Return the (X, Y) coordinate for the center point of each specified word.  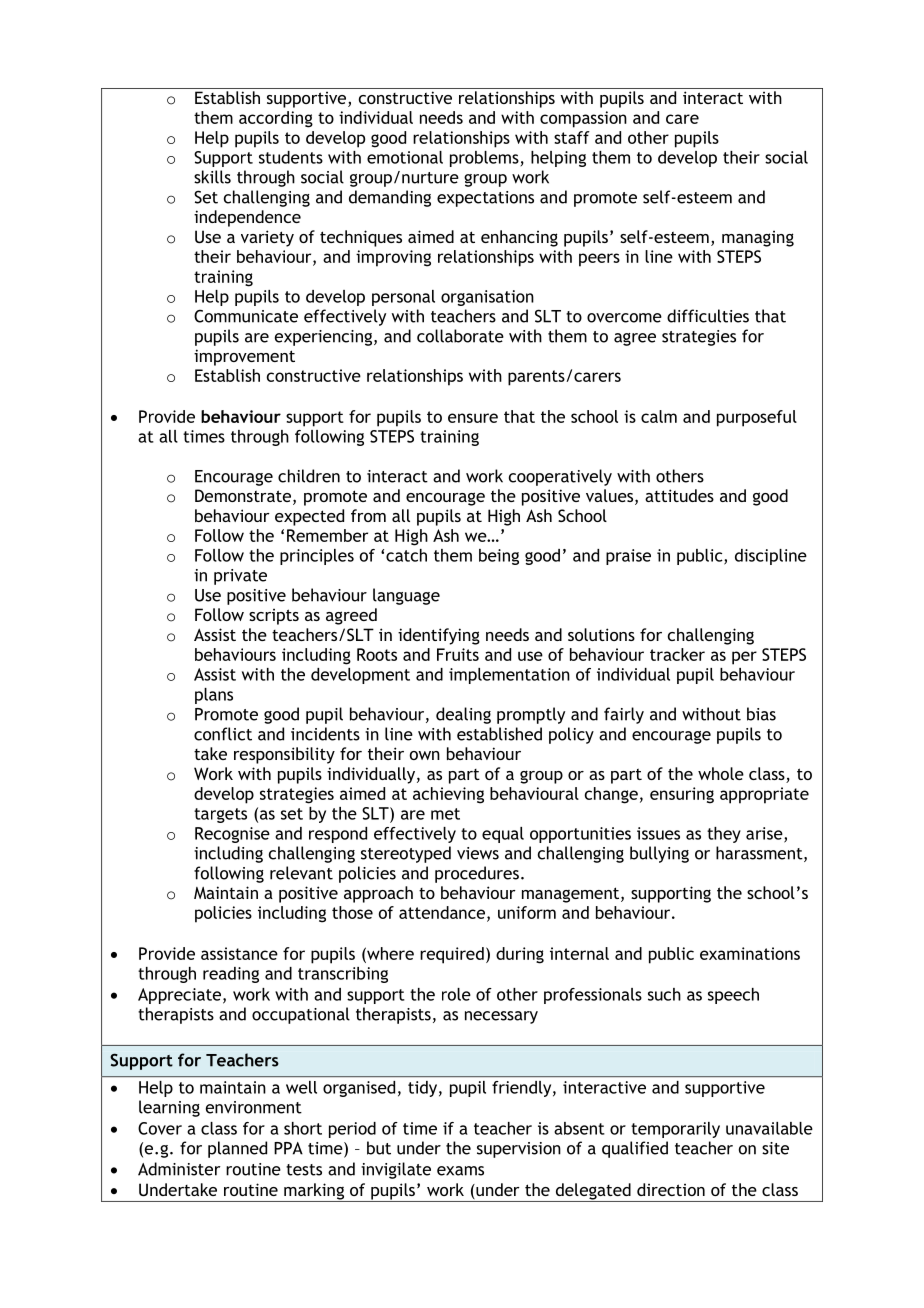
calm (659, 416)
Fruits (458, 654)
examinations (750, 953)
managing (758, 239)
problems (484, 159)
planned (237, 1149)
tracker (677, 654)
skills (212, 177)
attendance (442, 912)
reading (231, 975)
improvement (244, 357)
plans (214, 696)
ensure (473, 418)
